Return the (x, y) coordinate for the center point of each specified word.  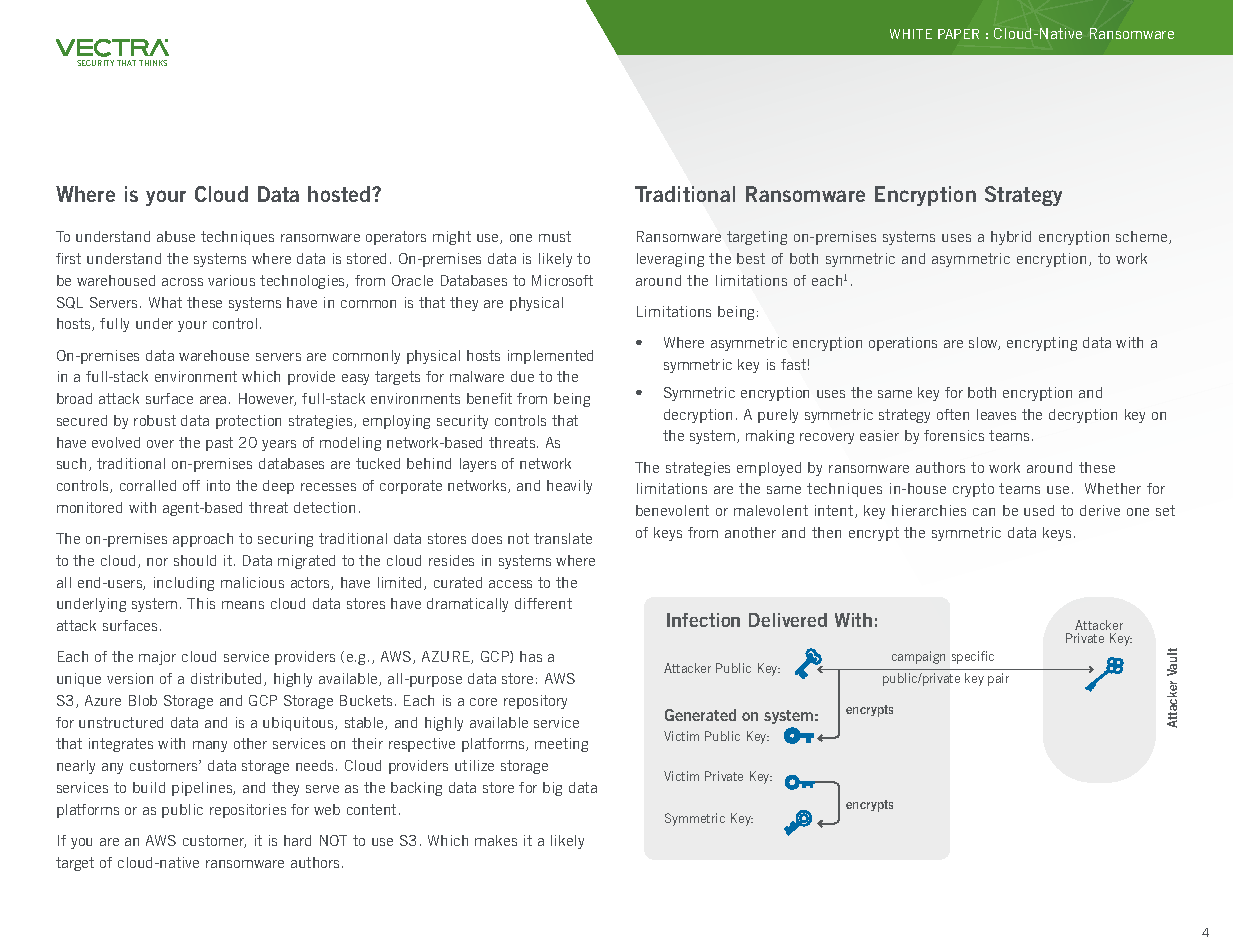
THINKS (153, 63)
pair (998, 679)
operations (903, 344)
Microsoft (562, 280)
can (984, 512)
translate (563, 538)
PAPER (958, 34)
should (195, 560)
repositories (248, 811)
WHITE (911, 34)
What (165, 302)
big (552, 789)
